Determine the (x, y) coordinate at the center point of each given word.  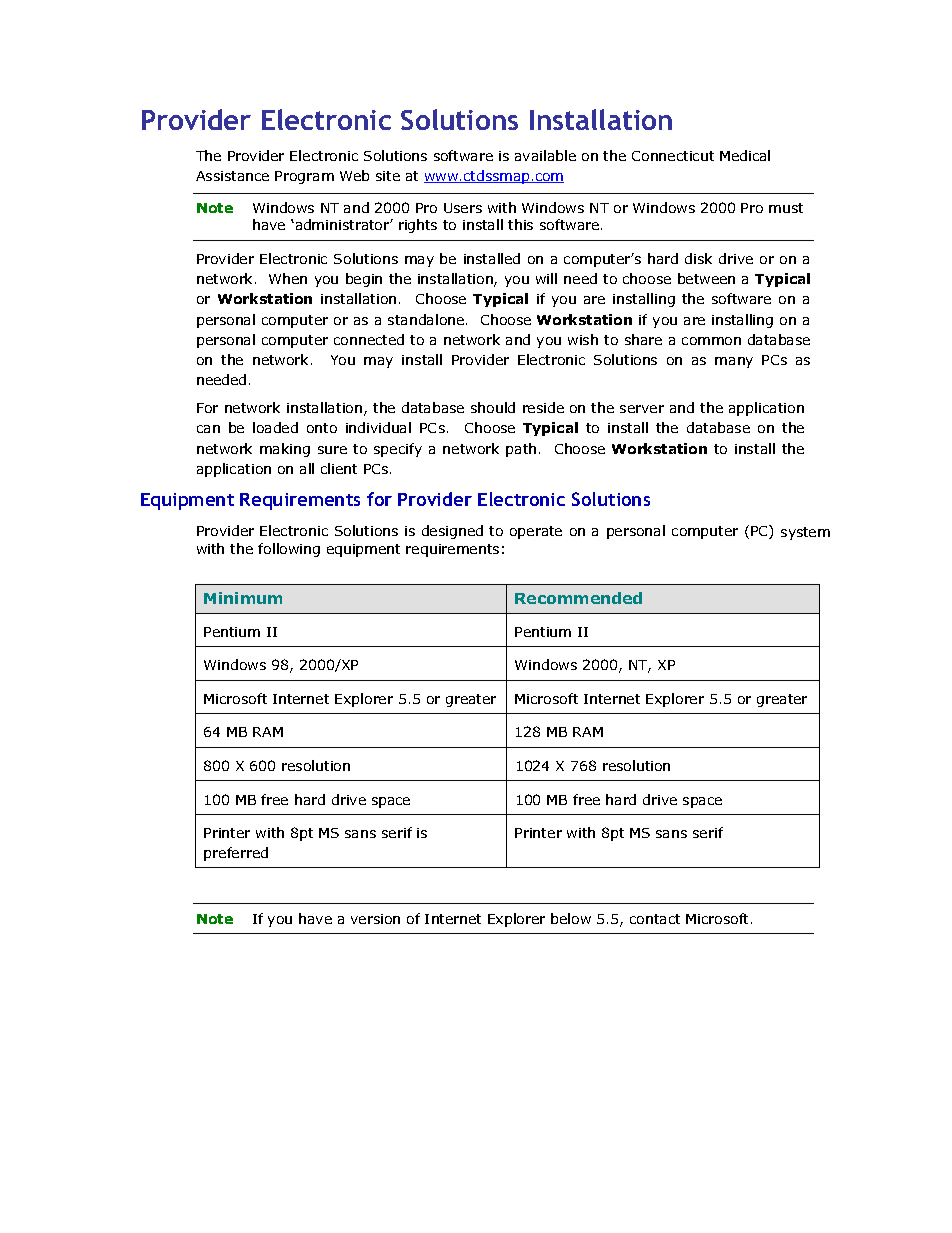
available (545, 155)
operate (536, 532)
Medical (745, 155)
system (805, 533)
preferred (236, 854)
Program (304, 177)
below (571, 918)
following (289, 550)
